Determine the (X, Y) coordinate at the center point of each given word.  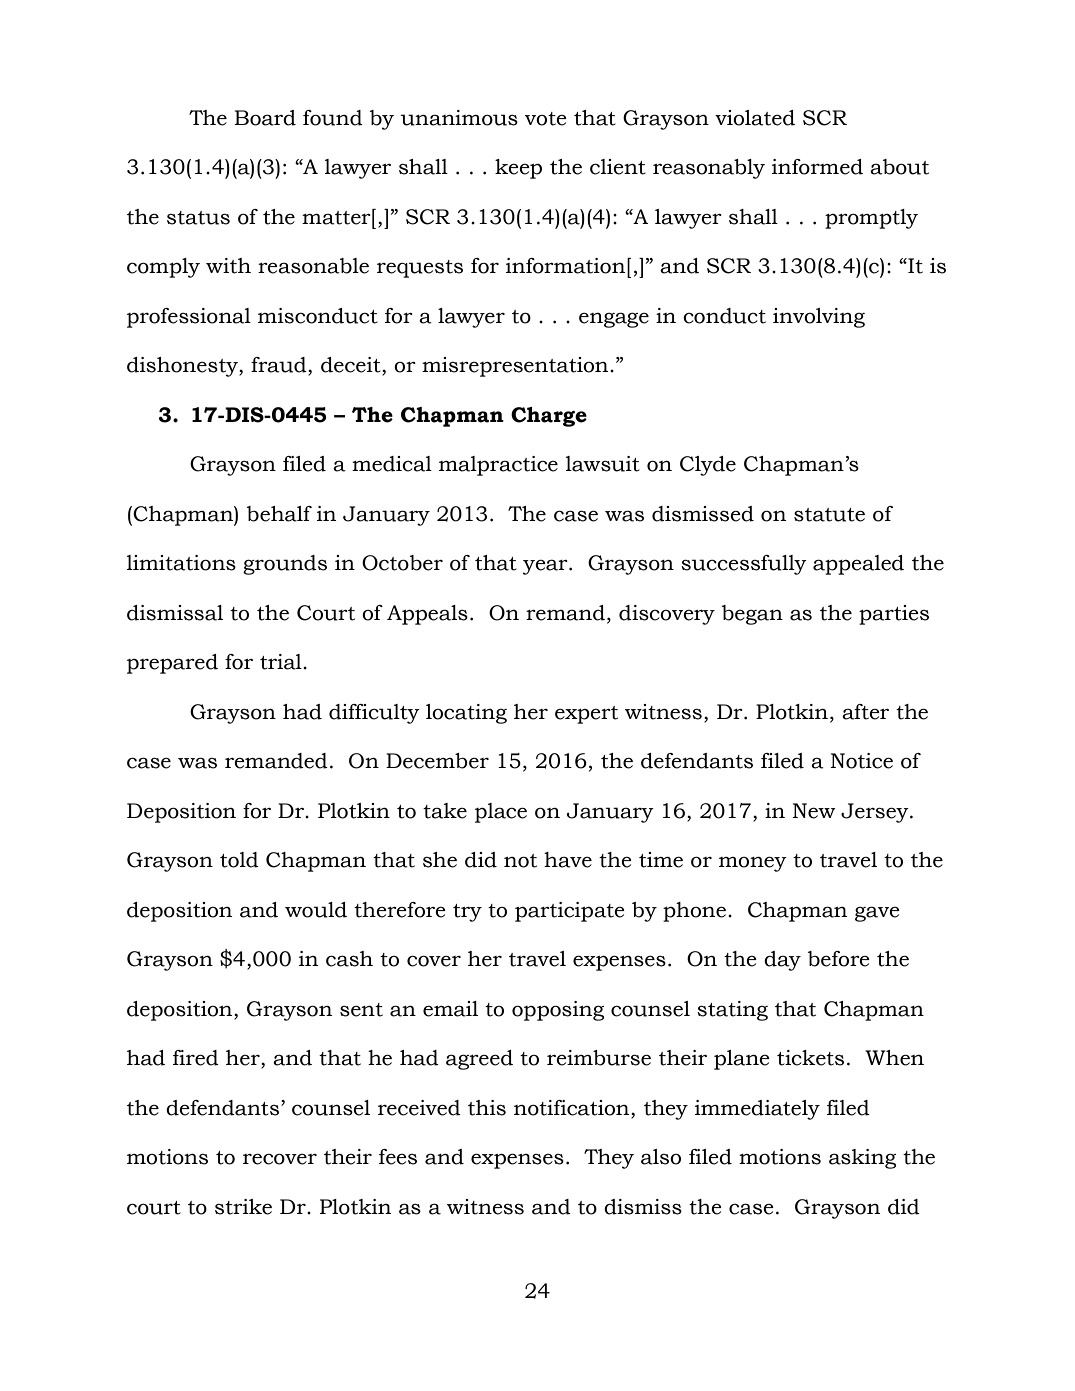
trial (282, 662)
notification (573, 1108)
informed (817, 167)
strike (243, 1207)
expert (586, 715)
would (316, 910)
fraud (280, 366)
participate (570, 912)
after (865, 712)
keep (518, 169)
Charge (549, 417)
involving (819, 318)
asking (862, 1159)
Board (265, 118)
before (839, 959)
